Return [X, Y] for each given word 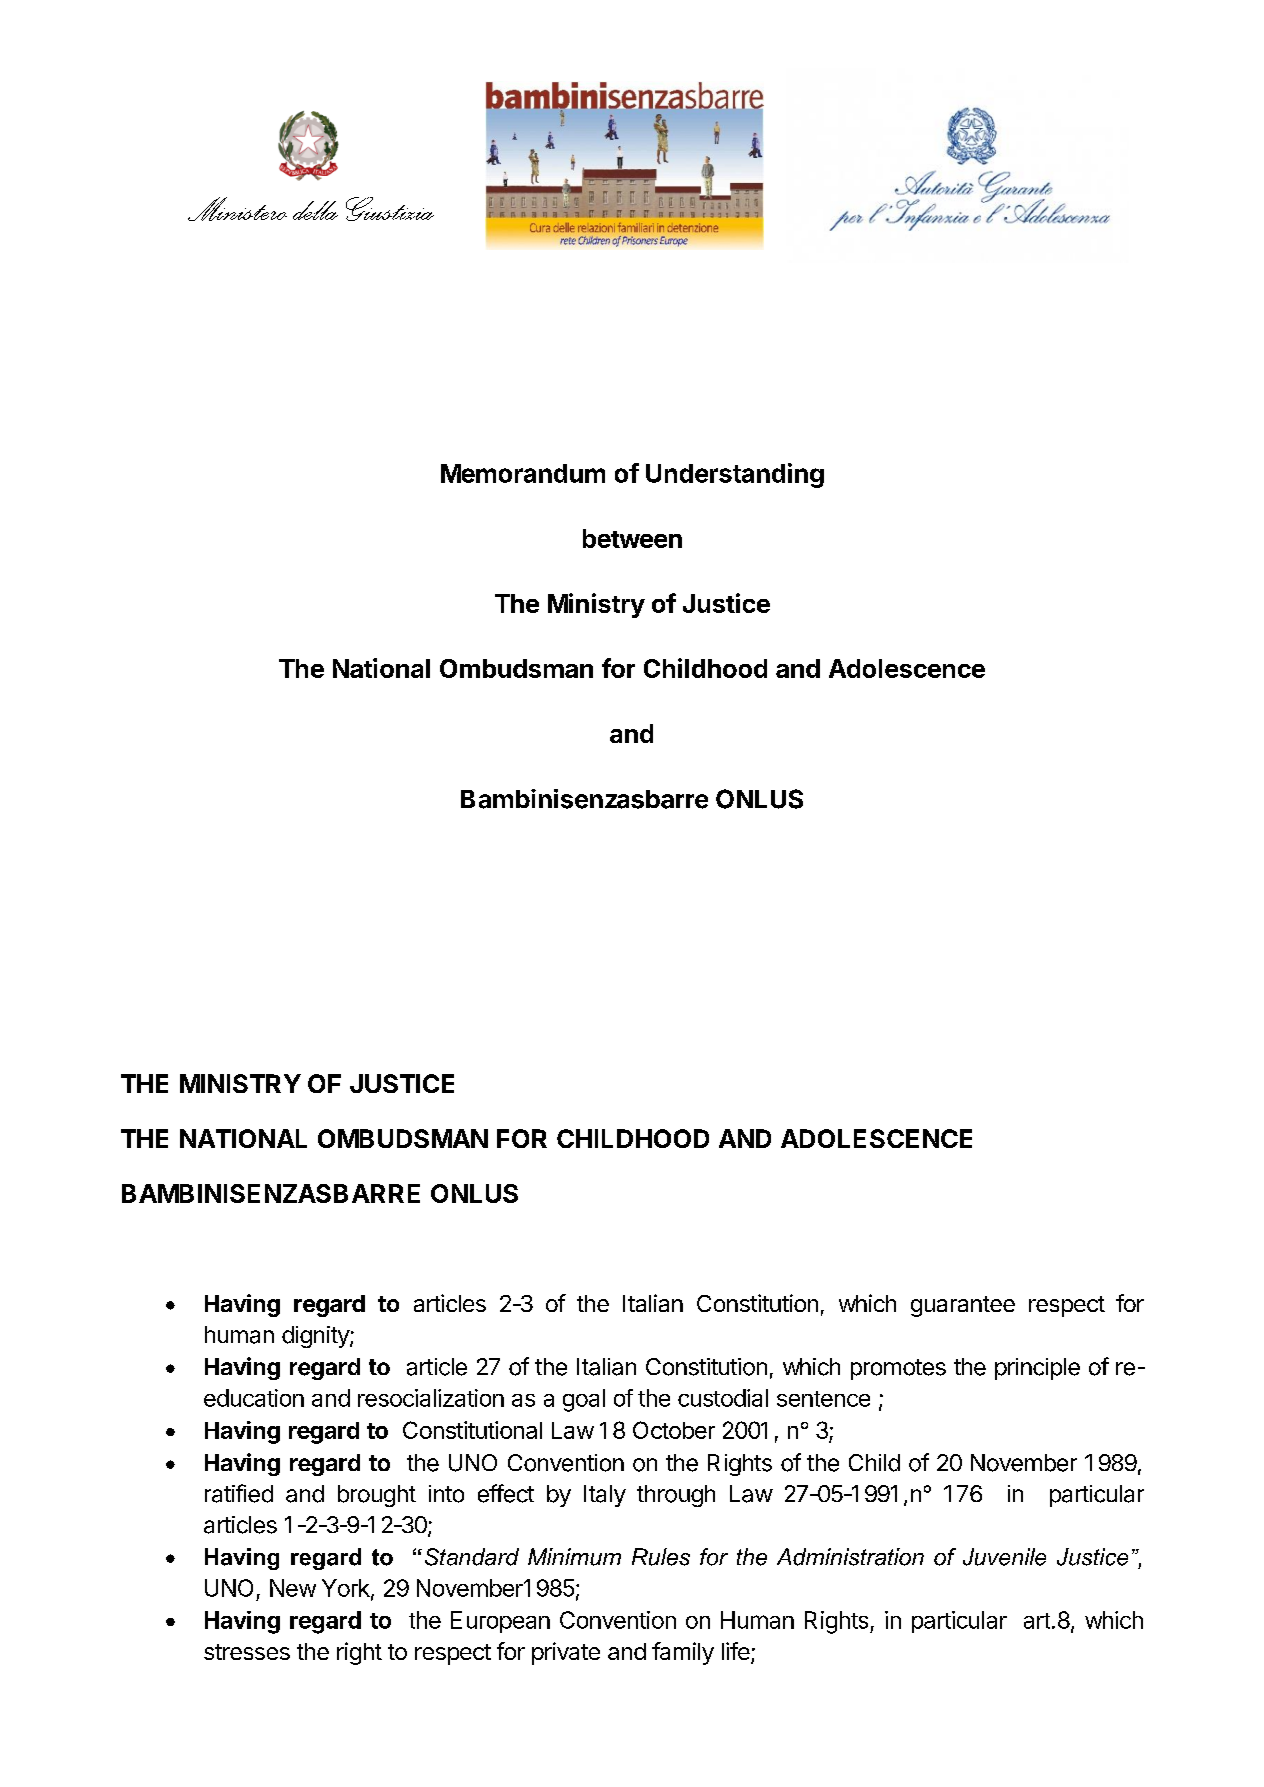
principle [1037, 1369]
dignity [316, 1337]
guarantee [963, 1306]
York [347, 1589]
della [315, 210]
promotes [898, 1369]
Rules [661, 1557]
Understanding [735, 475]
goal [584, 1400]
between [632, 538]
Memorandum [523, 473]
